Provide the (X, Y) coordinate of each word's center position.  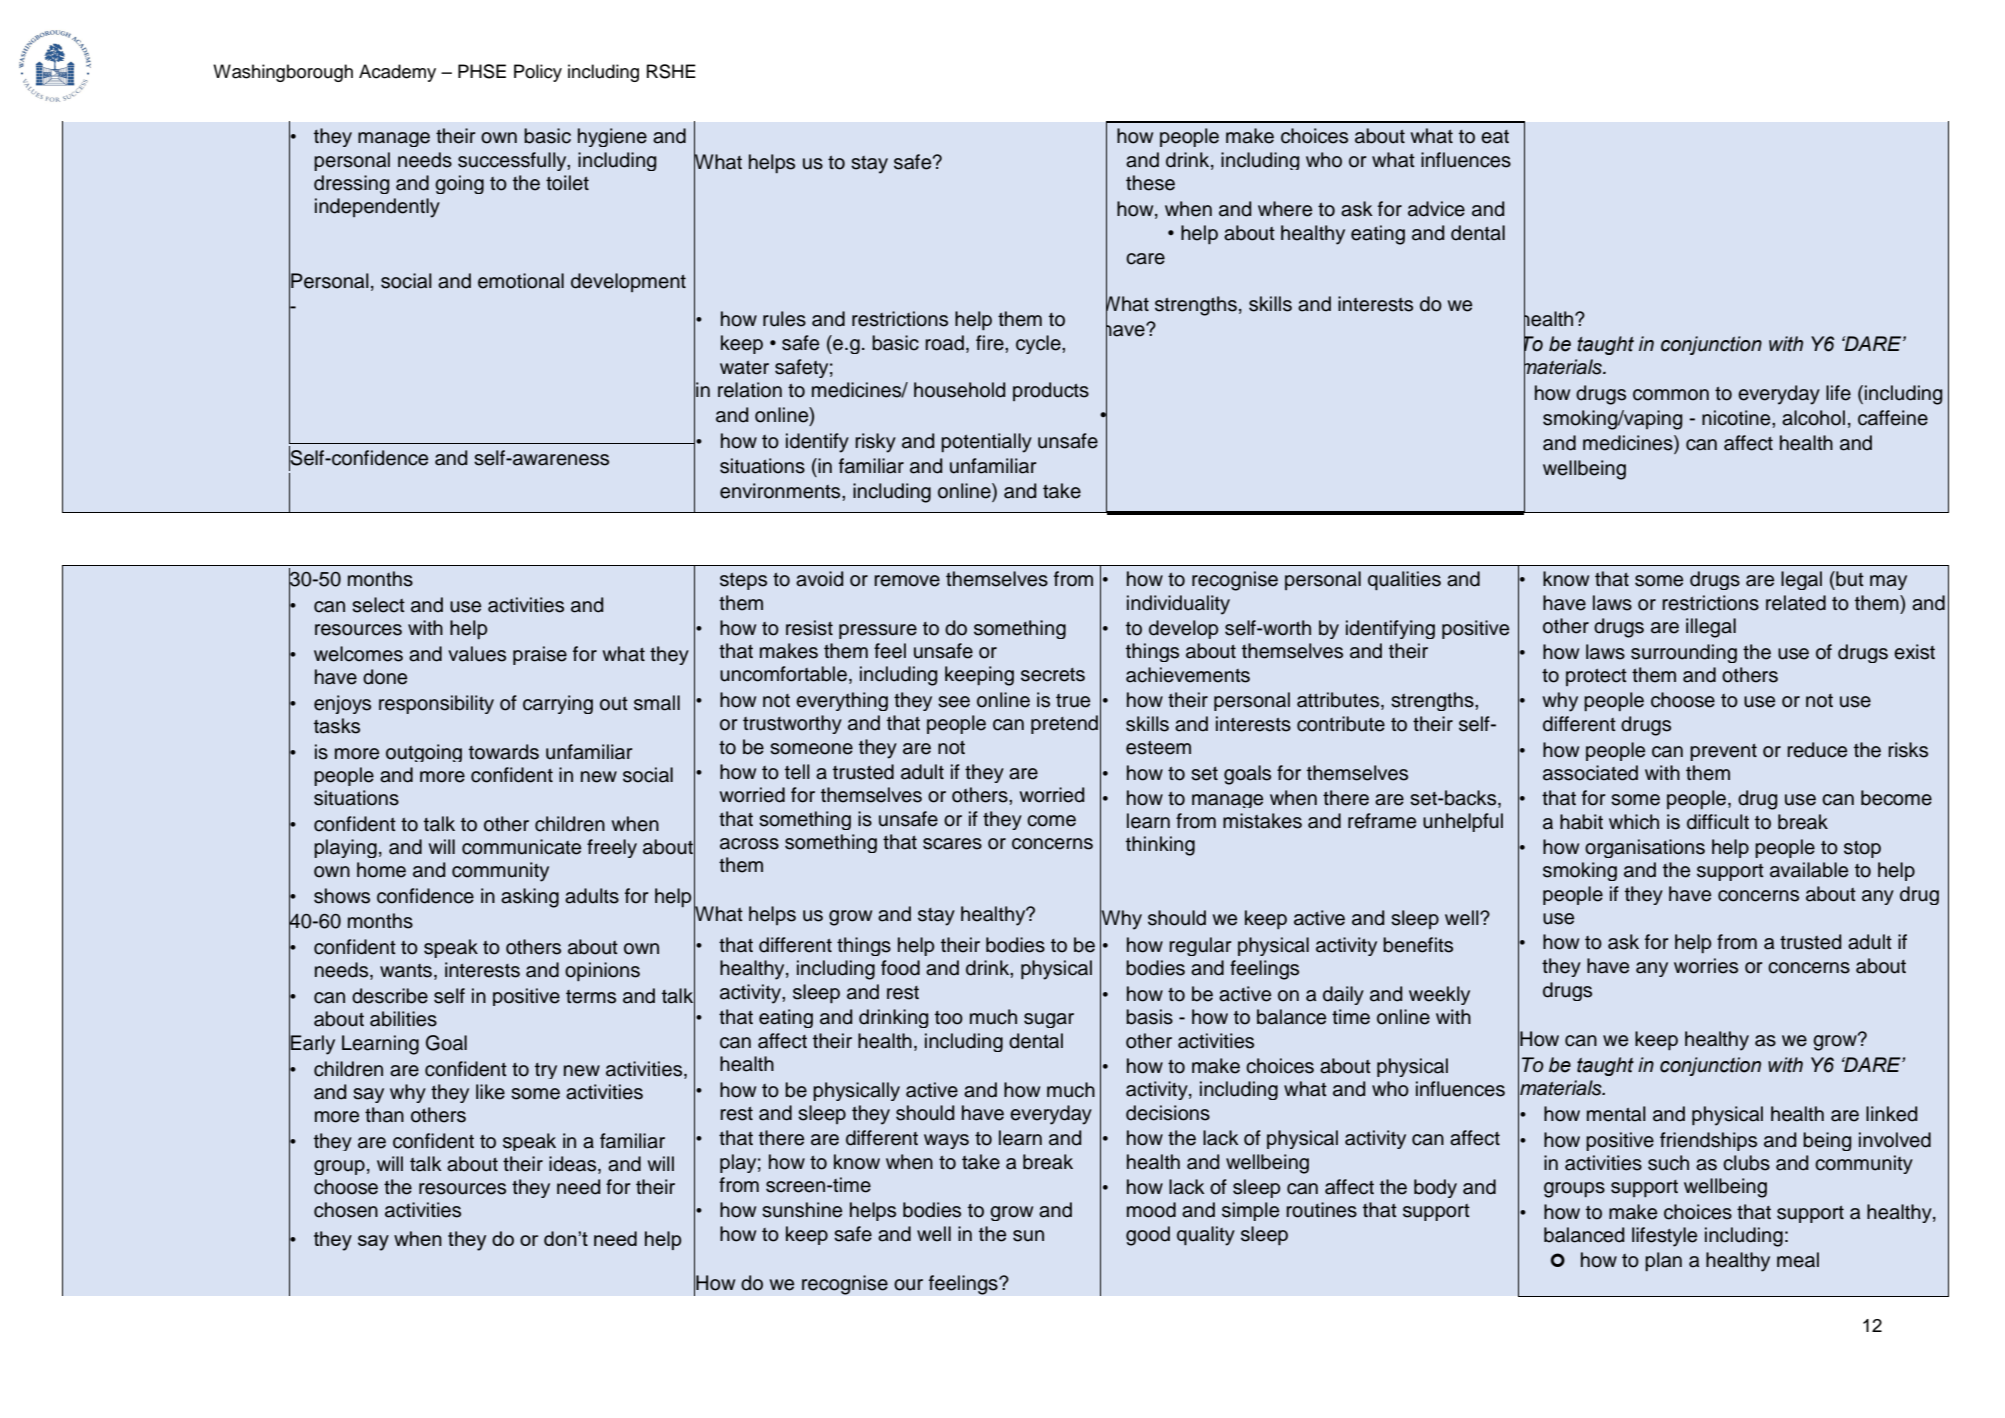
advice (1436, 209)
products (1051, 391)
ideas (574, 1165)
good (1148, 1236)
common (1671, 395)
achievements (1188, 675)
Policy (538, 73)
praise (540, 655)
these (1150, 183)
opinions (602, 971)
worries (1706, 966)
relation (750, 390)
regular (1200, 946)
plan (1663, 1261)
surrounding (1684, 653)
